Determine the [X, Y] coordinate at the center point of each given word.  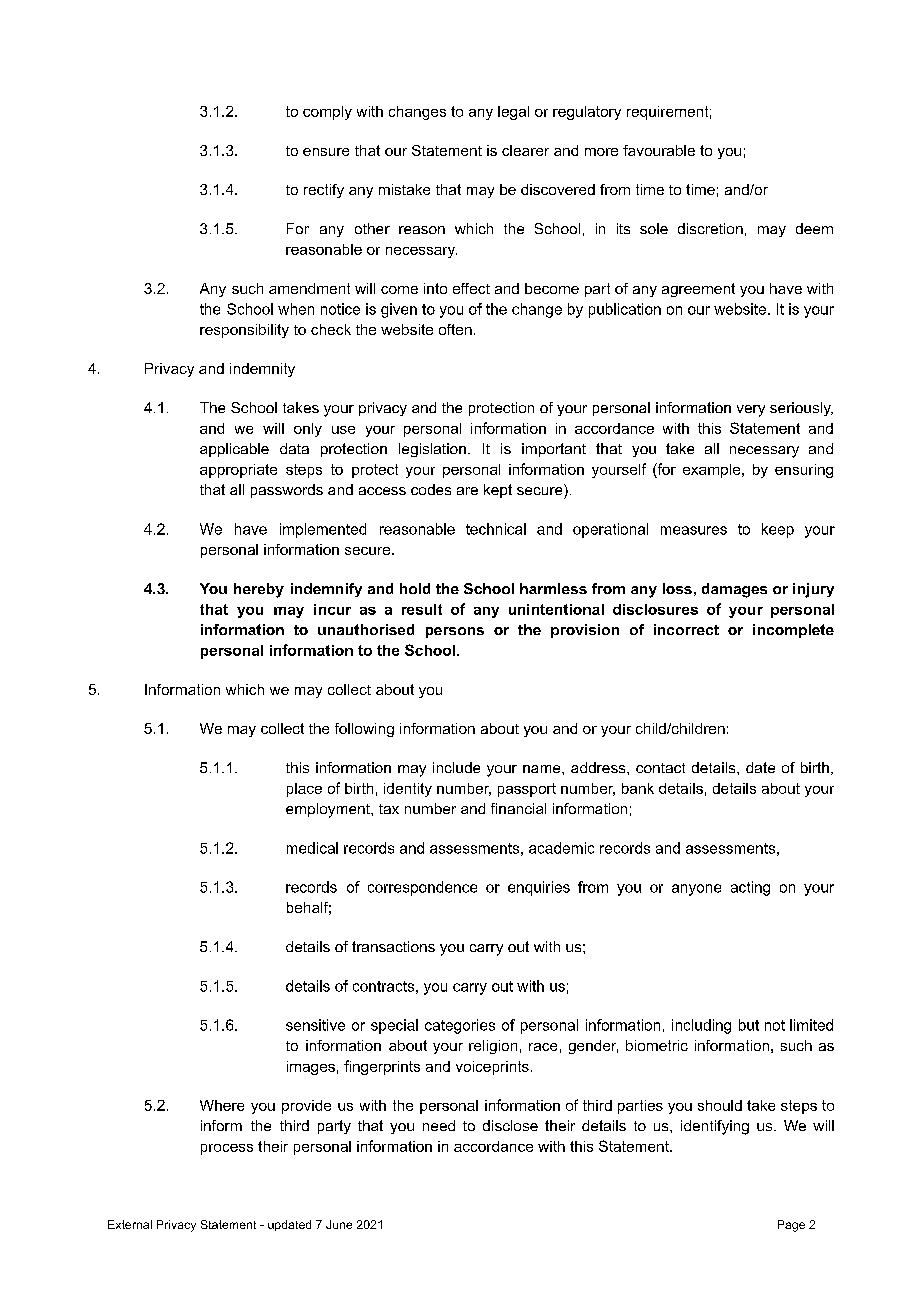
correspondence [422, 888]
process [227, 1149]
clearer [525, 150]
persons [455, 632]
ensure [326, 152]
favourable [659, 150]
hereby [259, 590]
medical [312, 848]
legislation [432, 450]
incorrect [686, 629]
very [751, 411]
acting [750, 888]
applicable [234, 450]
